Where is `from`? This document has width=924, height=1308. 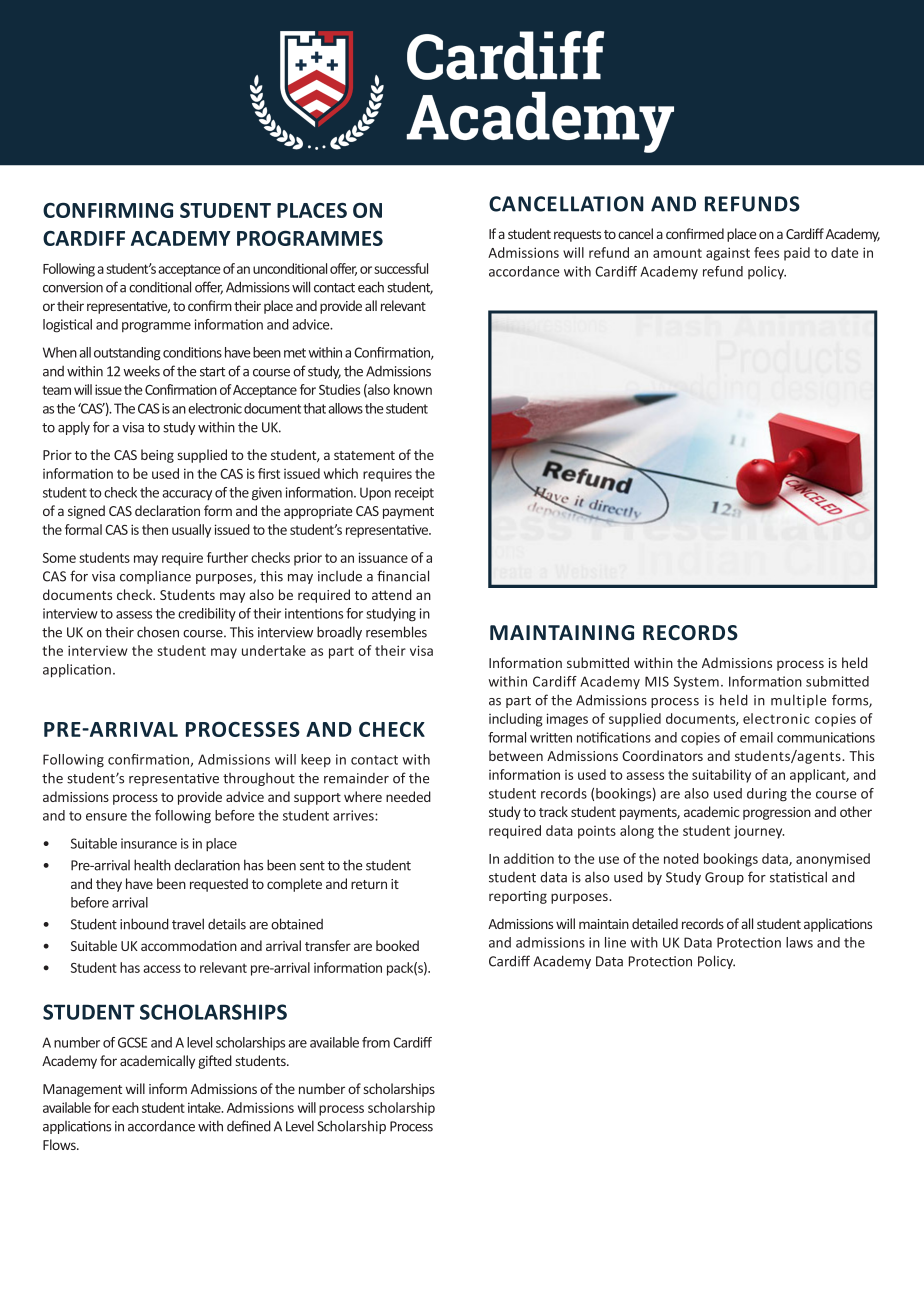
from is located at coordinates (376, 1042).
